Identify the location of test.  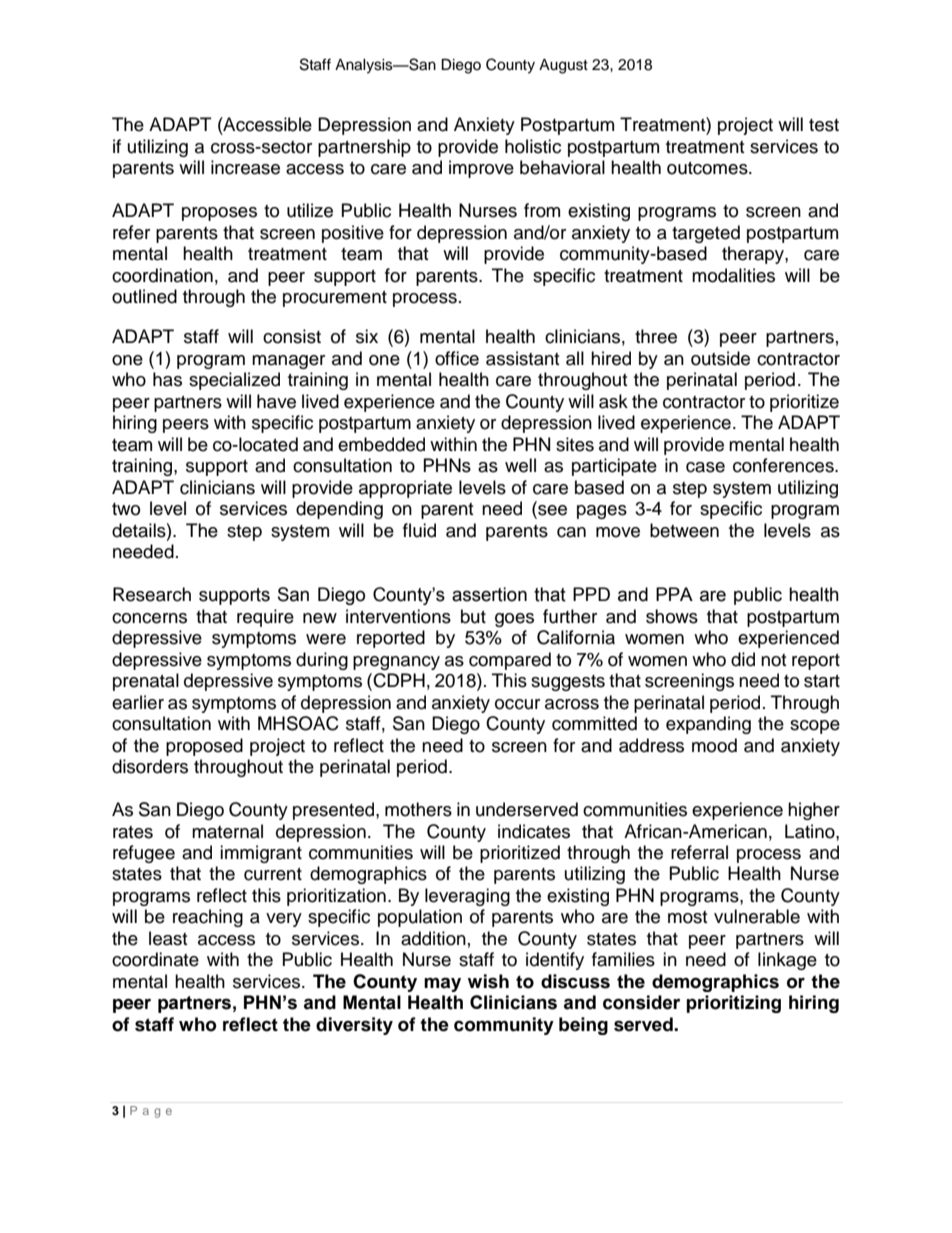
(824, 125).
